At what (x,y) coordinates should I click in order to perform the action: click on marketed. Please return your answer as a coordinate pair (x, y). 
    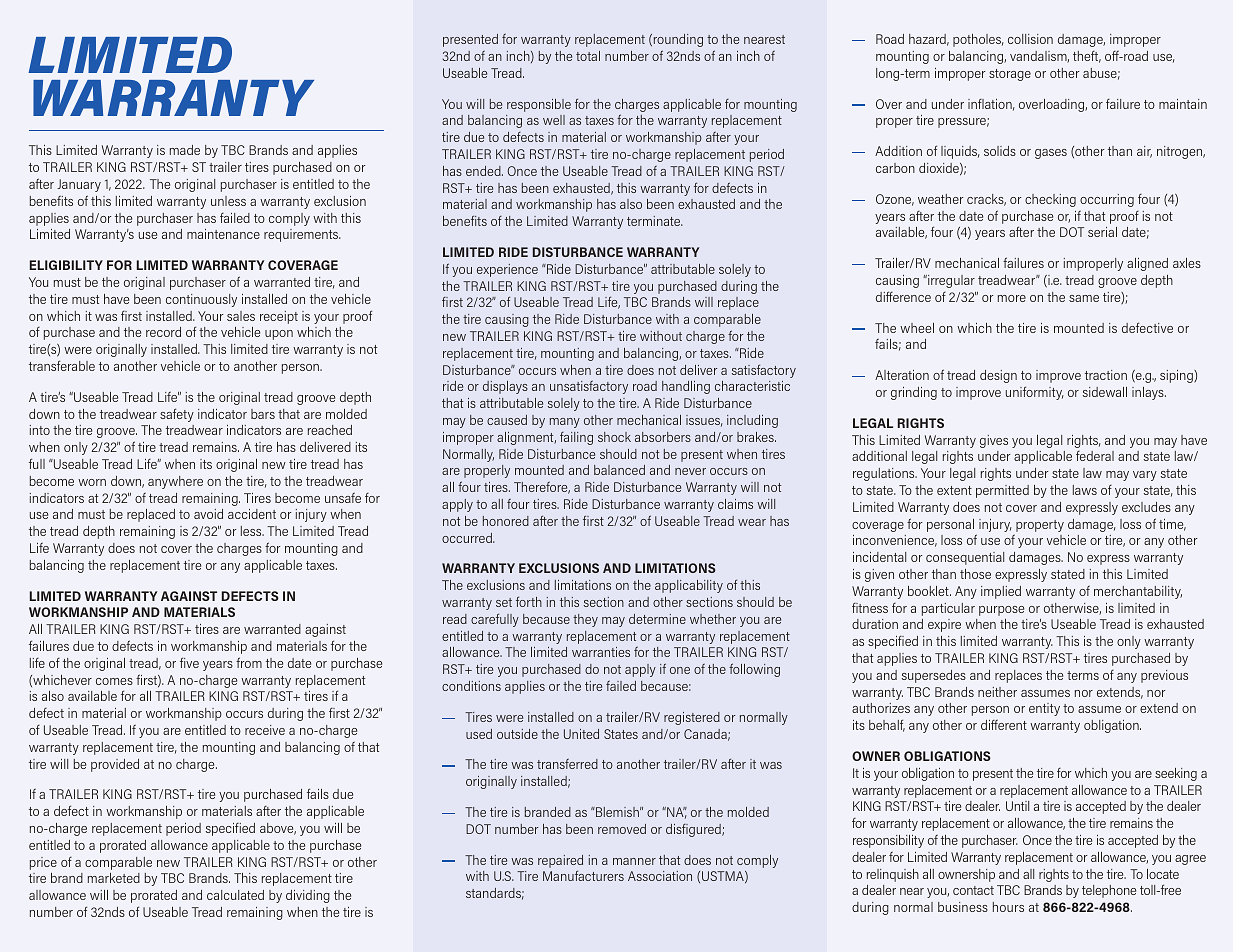
    Looking at the image, I should click on (114, 878).
